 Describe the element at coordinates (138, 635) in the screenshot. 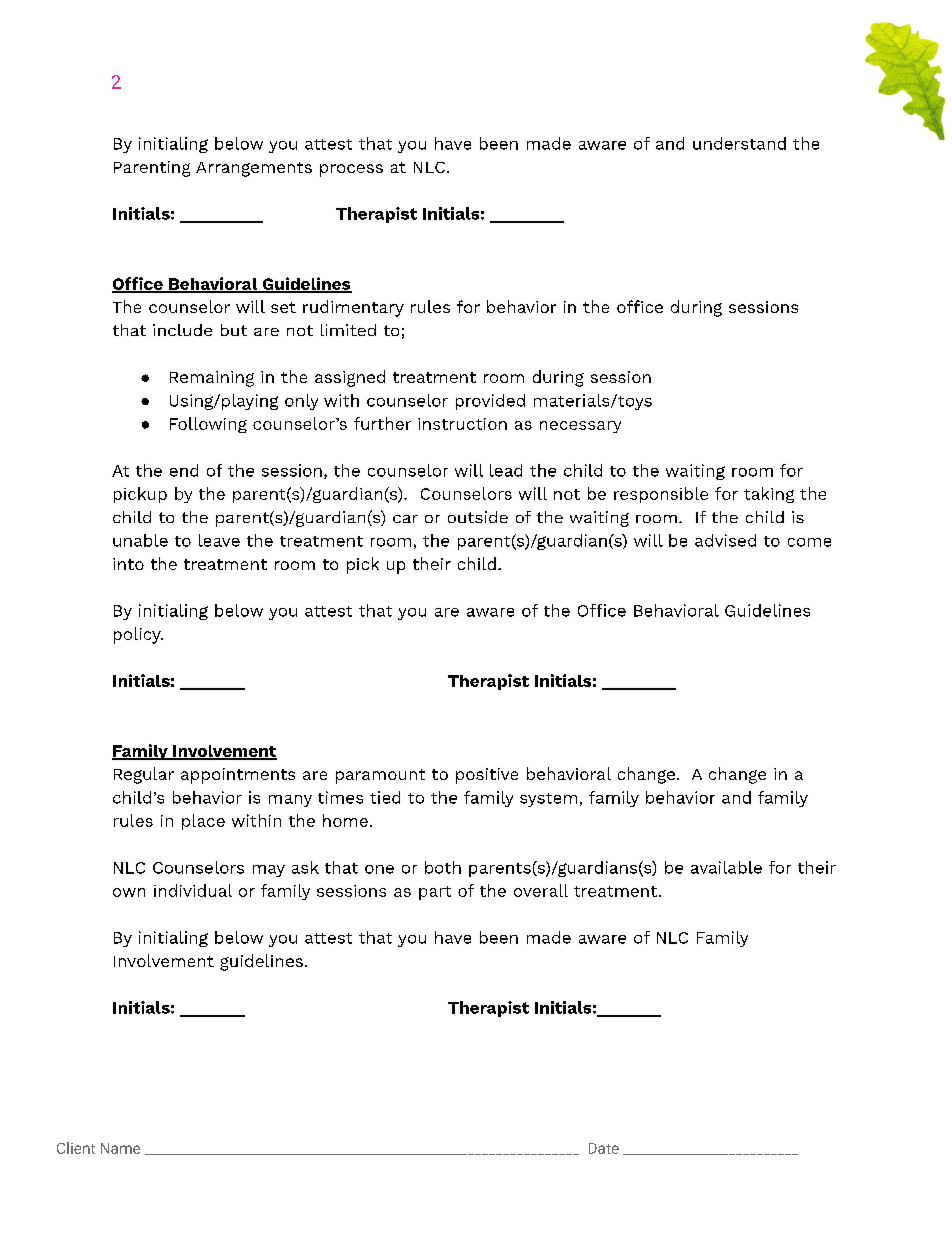

I see `policy` at that location.
